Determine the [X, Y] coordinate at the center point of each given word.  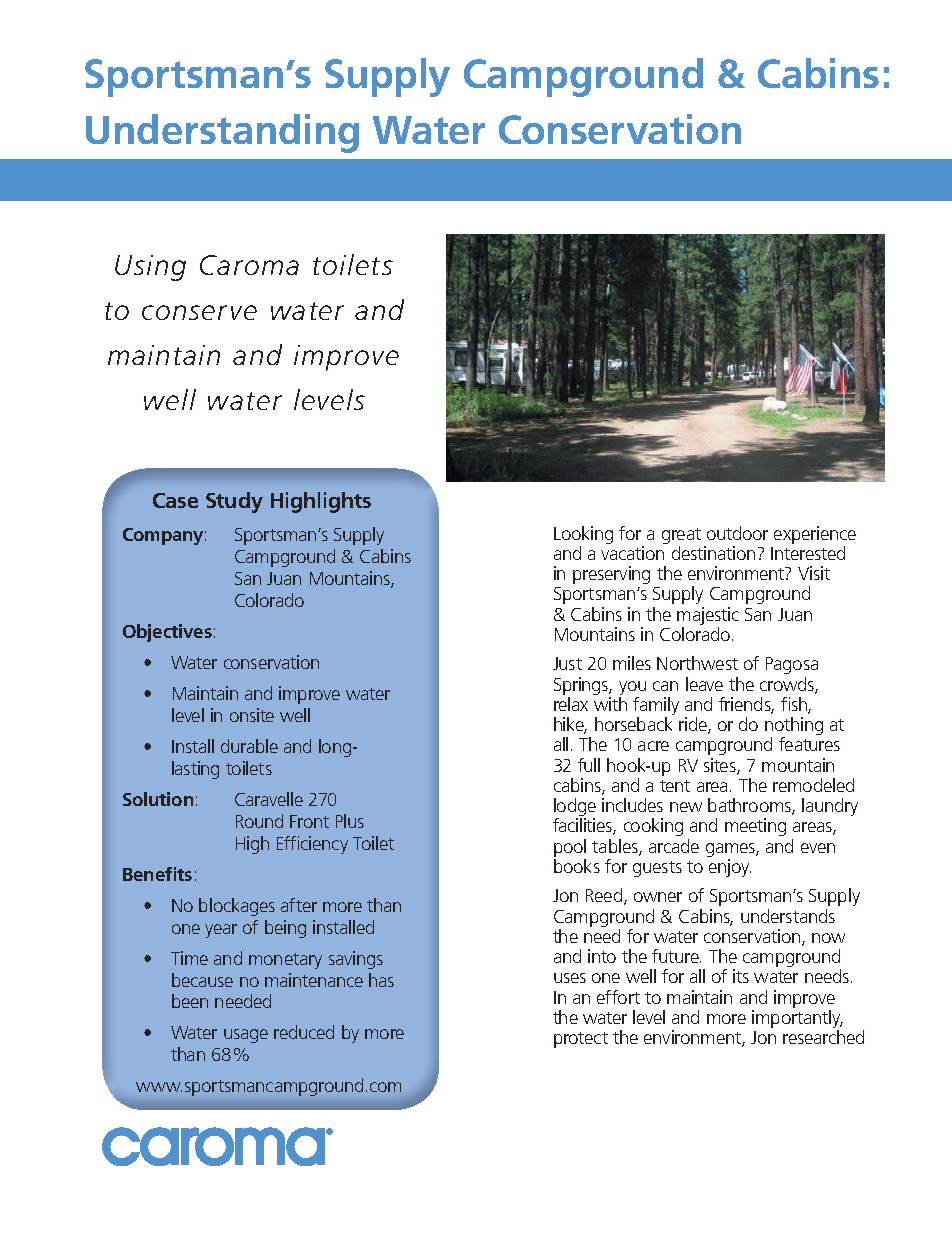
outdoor [737, 533]
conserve [199, 312]
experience [815, 536]
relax [571, 704]
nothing [794, 727]
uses [570, 978]
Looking [583, 536]
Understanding [222, 133]
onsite [252, 715]
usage [246, 1036]
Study [234, 502]
